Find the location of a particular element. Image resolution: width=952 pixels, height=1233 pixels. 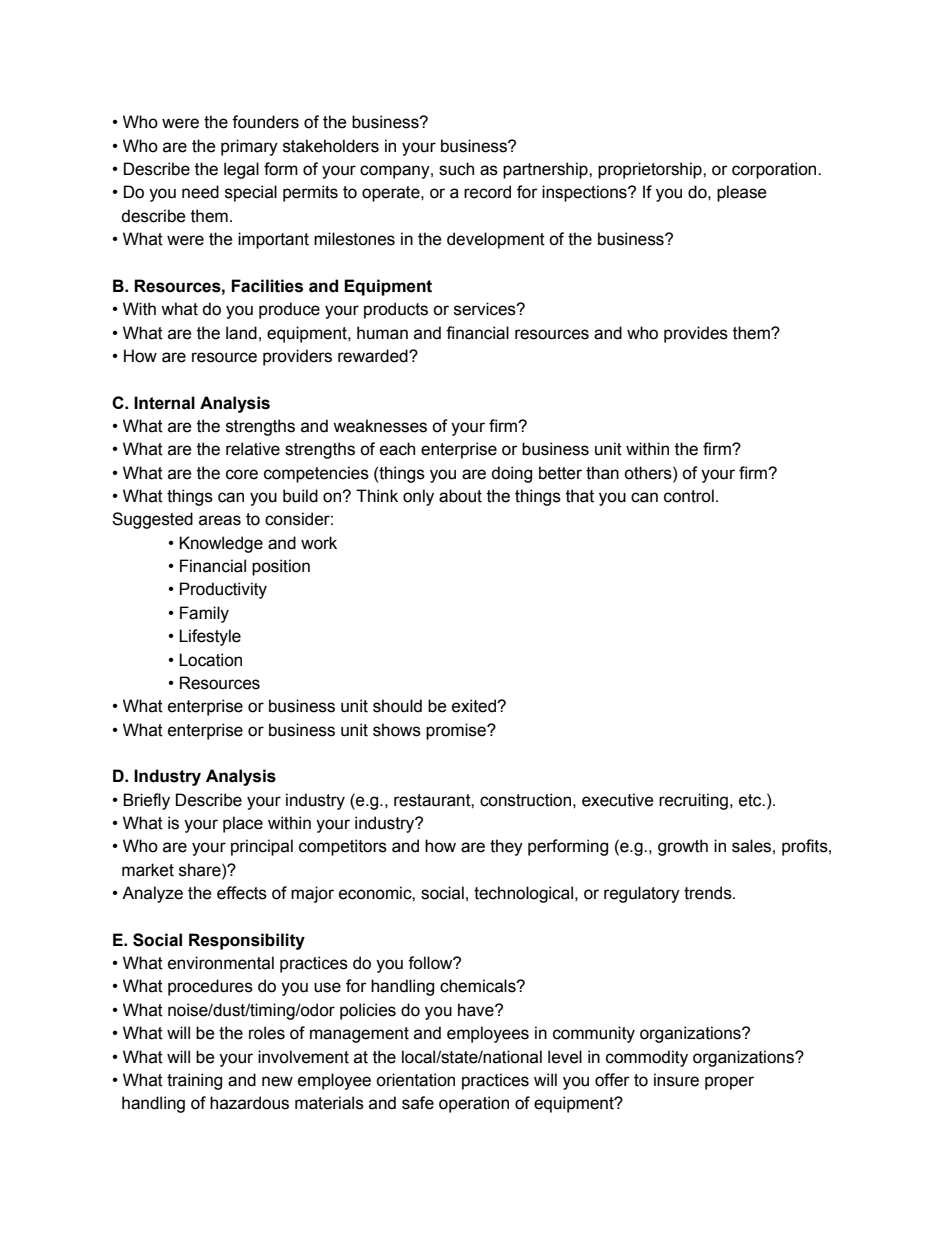

proprietorship is located at coordinates (651, 170).
